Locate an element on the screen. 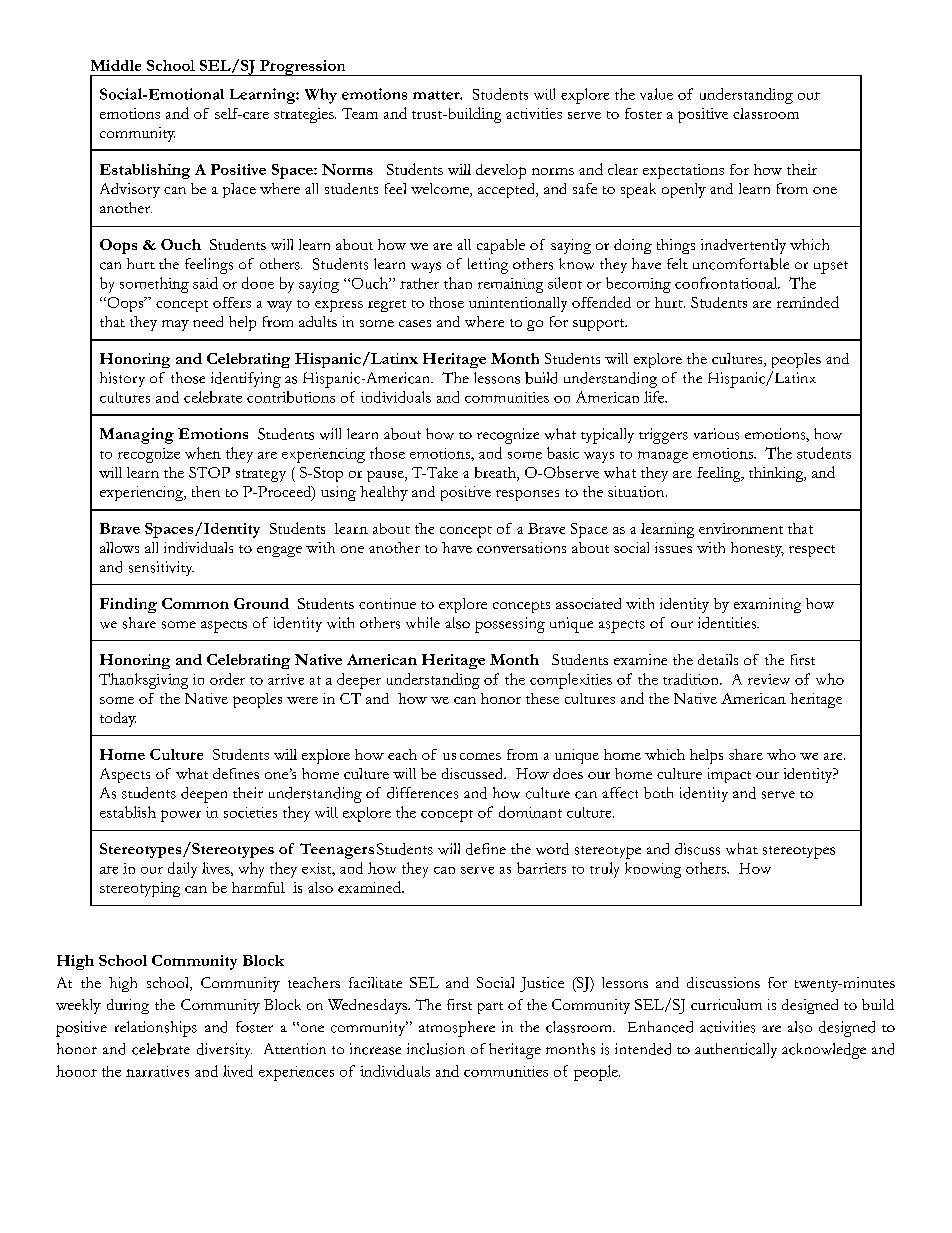 The width and height of the screenshot is (952, 1233). confrontational is located at coordinates (727, 283).
